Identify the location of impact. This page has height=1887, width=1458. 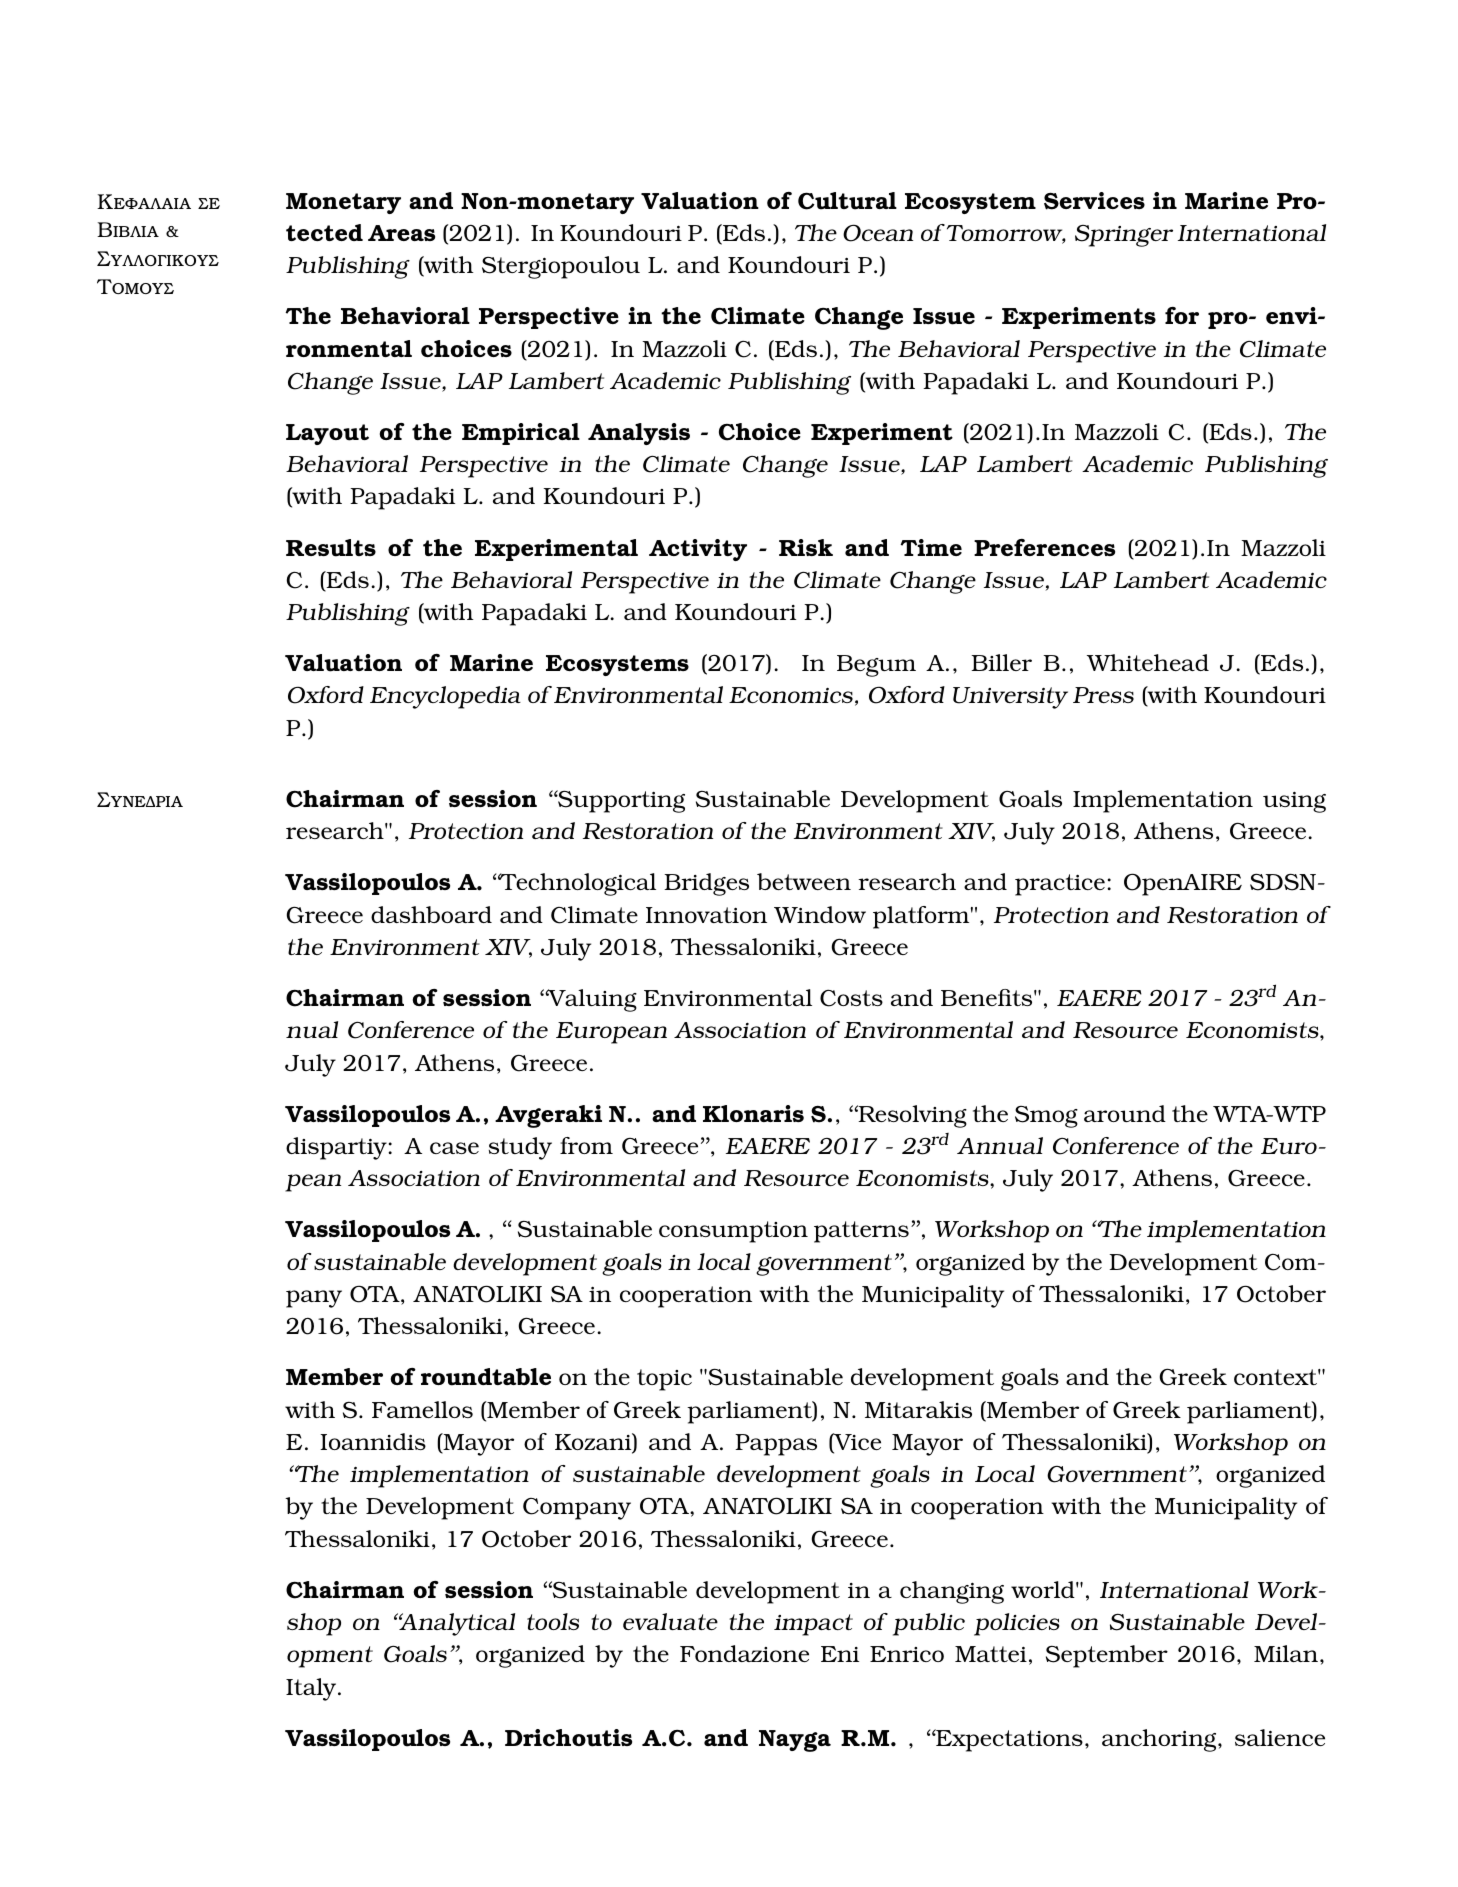
(813, 1625).
